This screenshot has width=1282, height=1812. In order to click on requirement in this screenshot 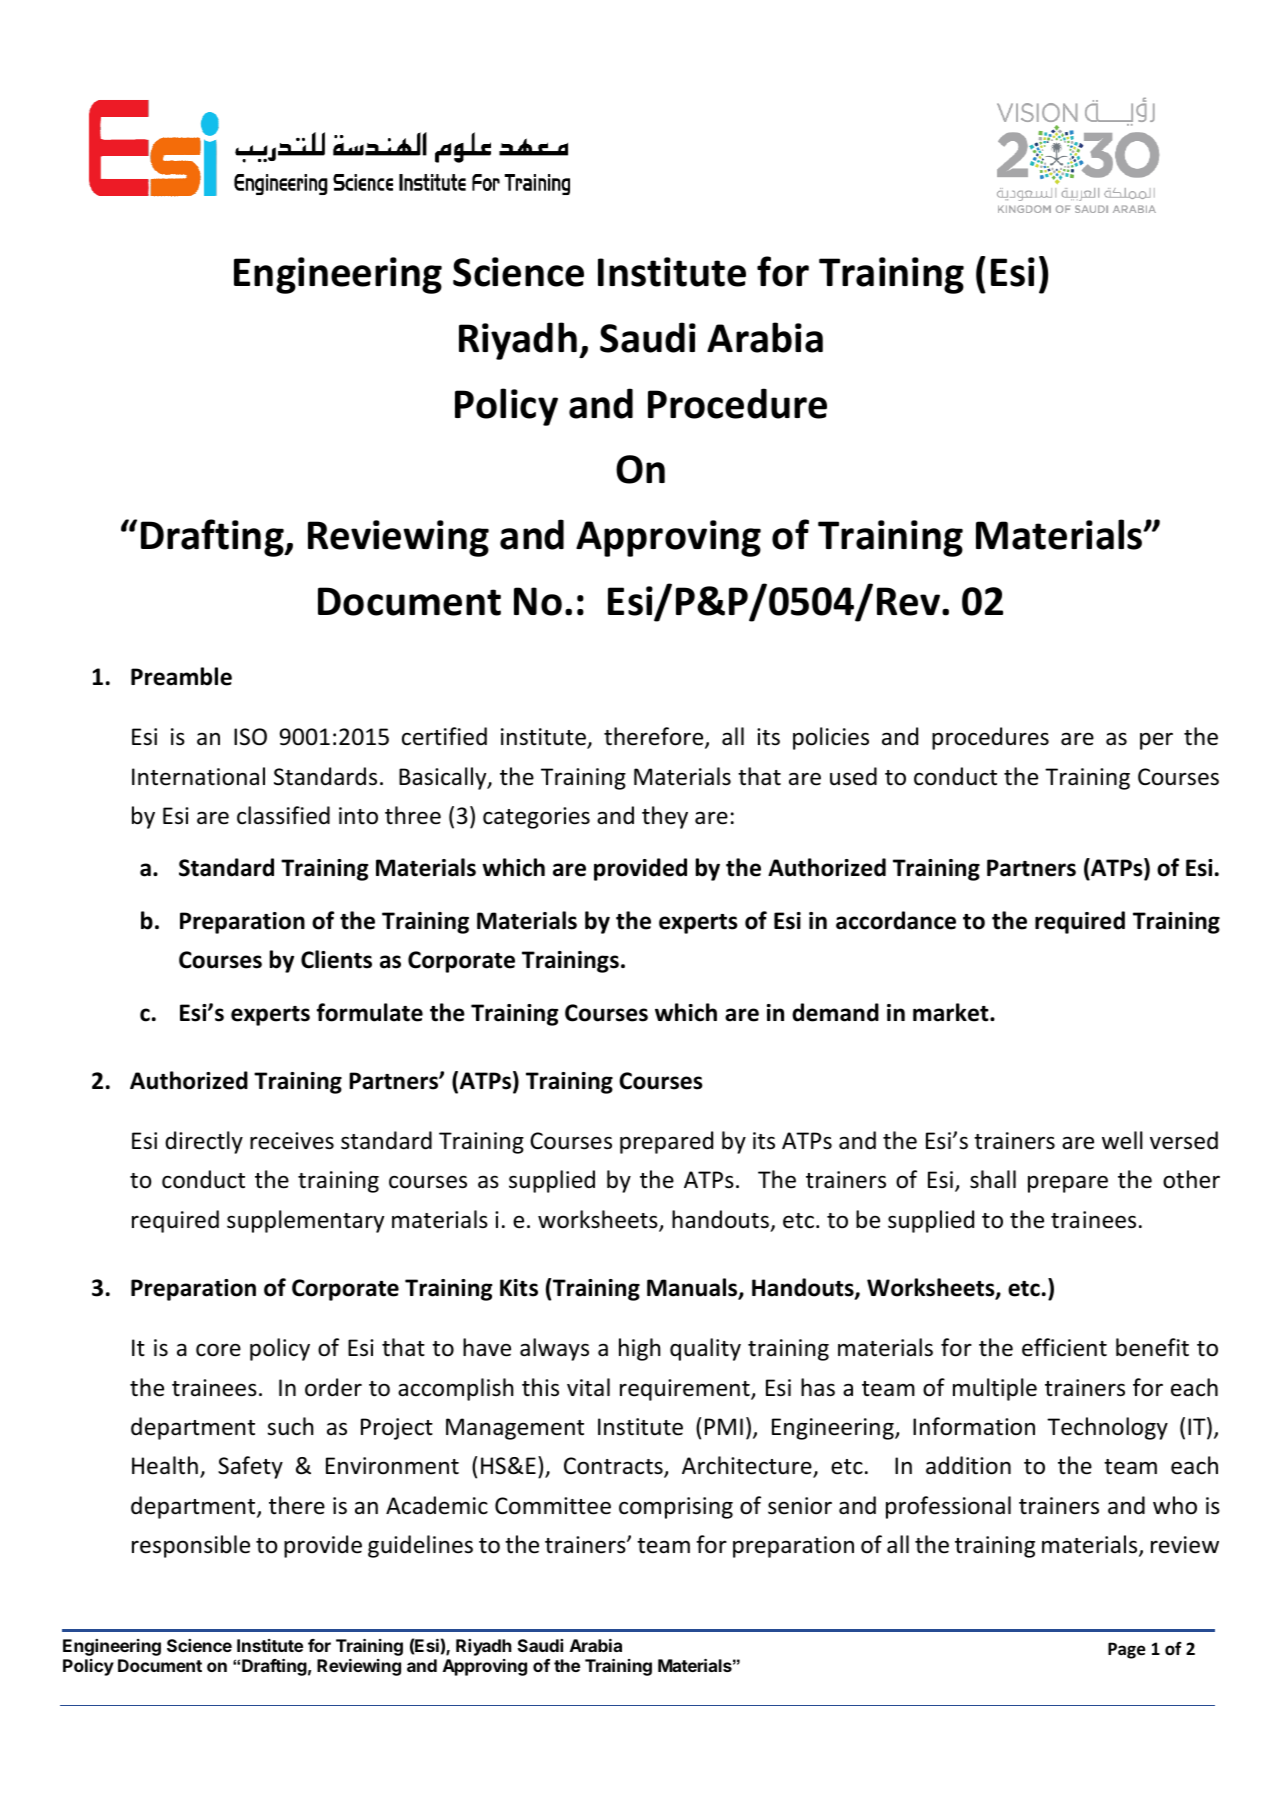, I will do `click(686, 1390)`.
